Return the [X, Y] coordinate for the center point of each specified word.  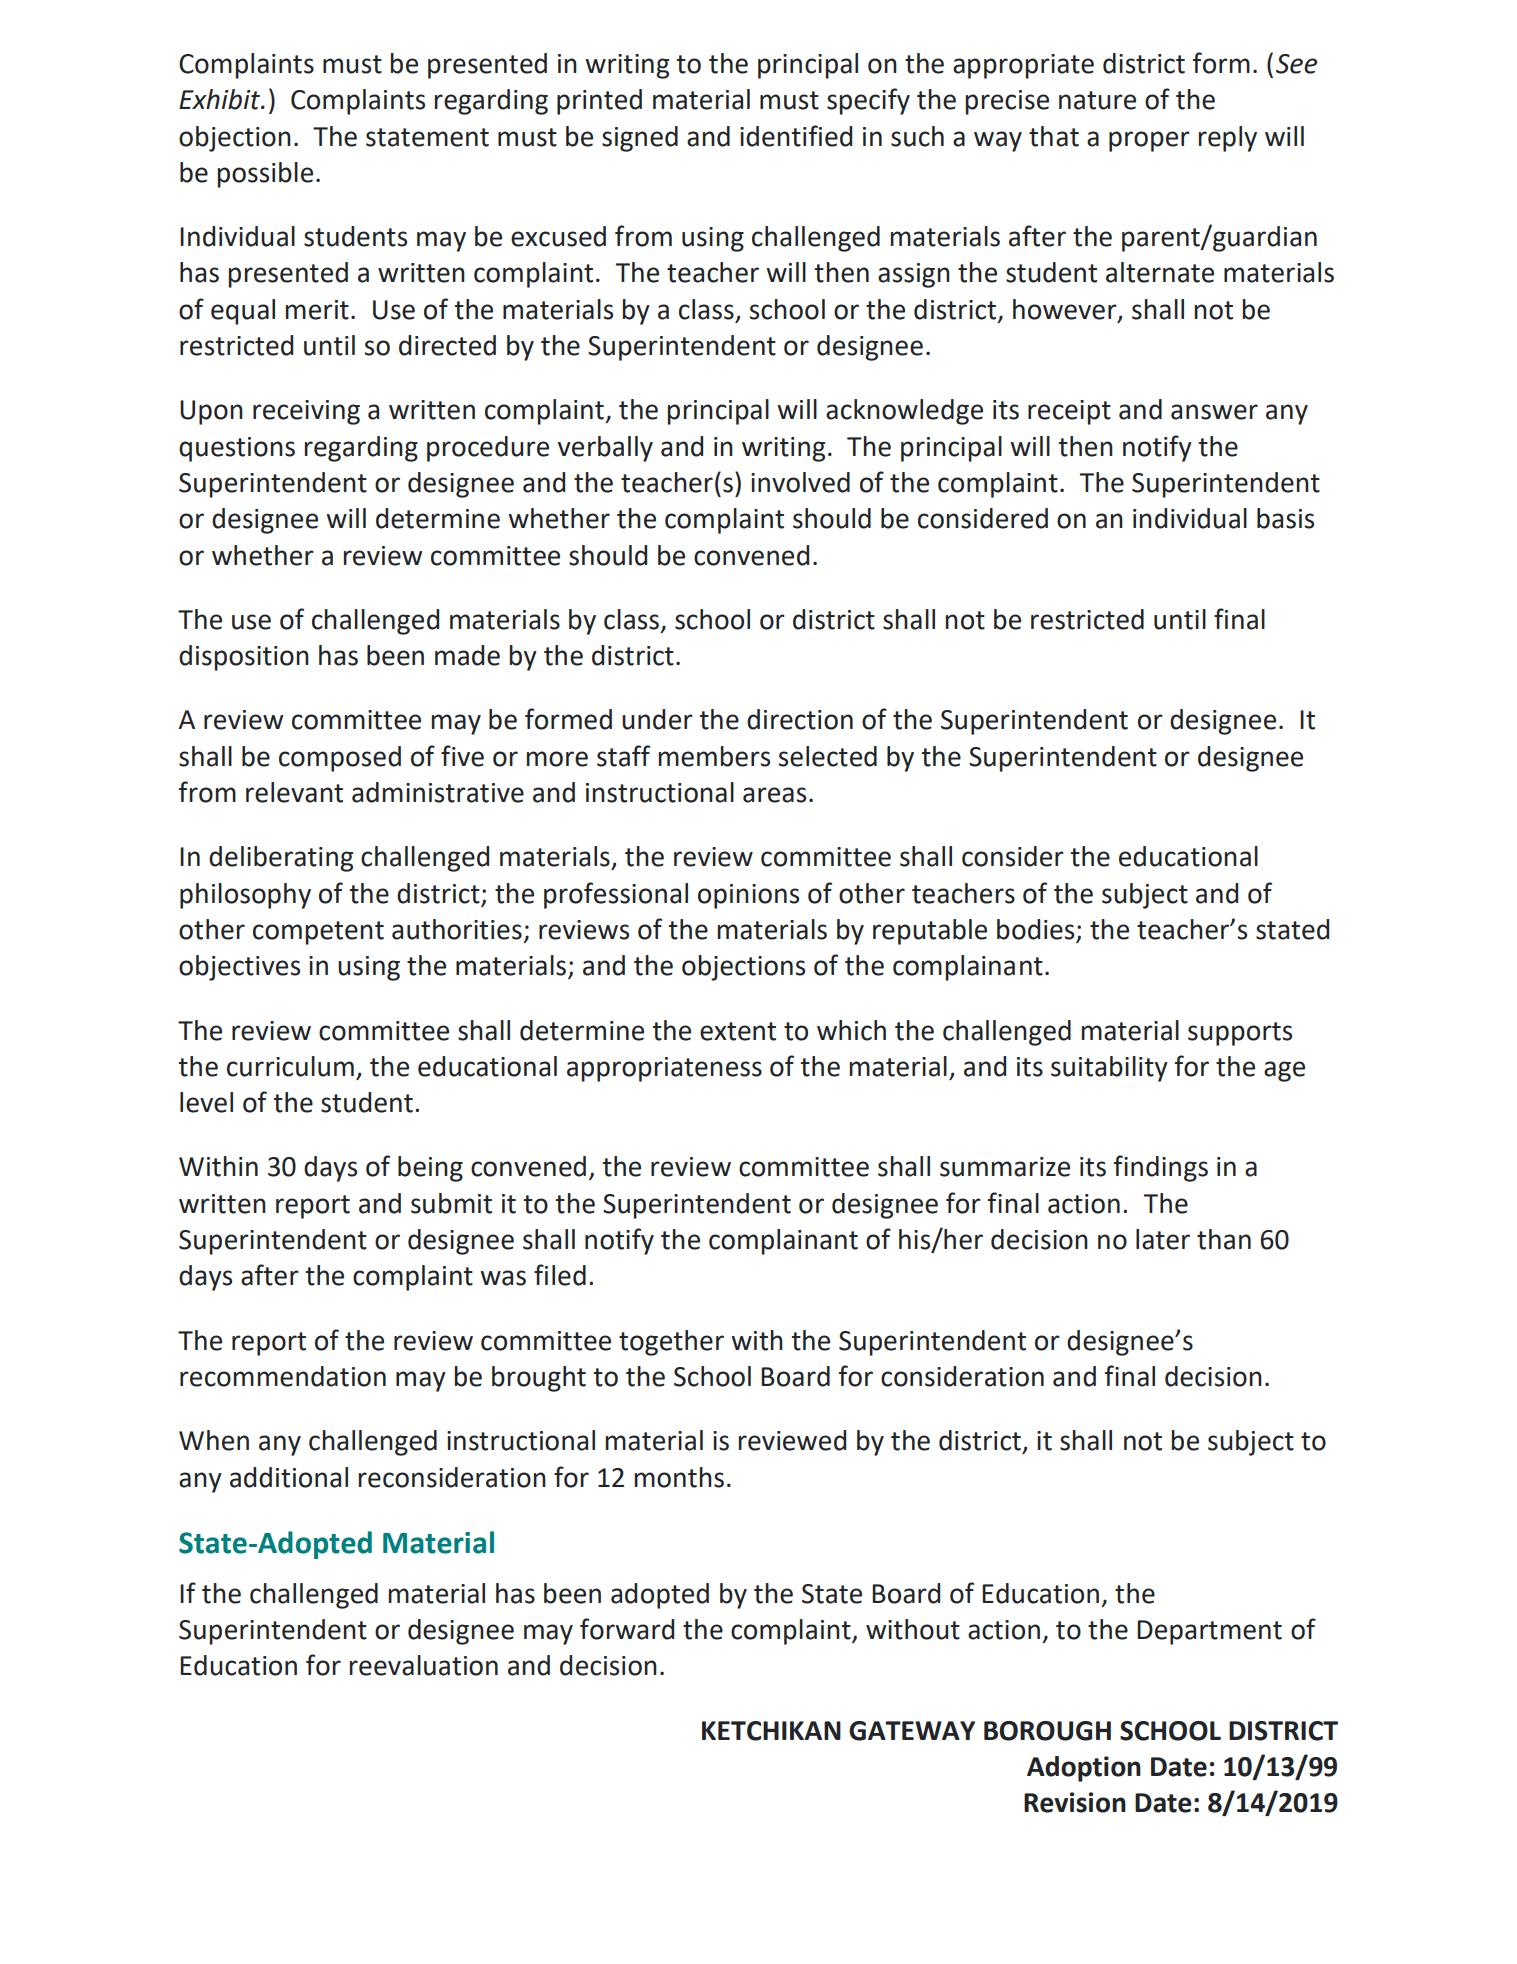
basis [1285, 518]
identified [796, 136]
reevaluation [424, 1665]
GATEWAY [912, 1731]
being [430, 1169]
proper [1149, 141]
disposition [244, 658]
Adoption [1084, 1769]
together [671, 1343]
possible [265, 175]
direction [800, 719]
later [1163, 1239]
